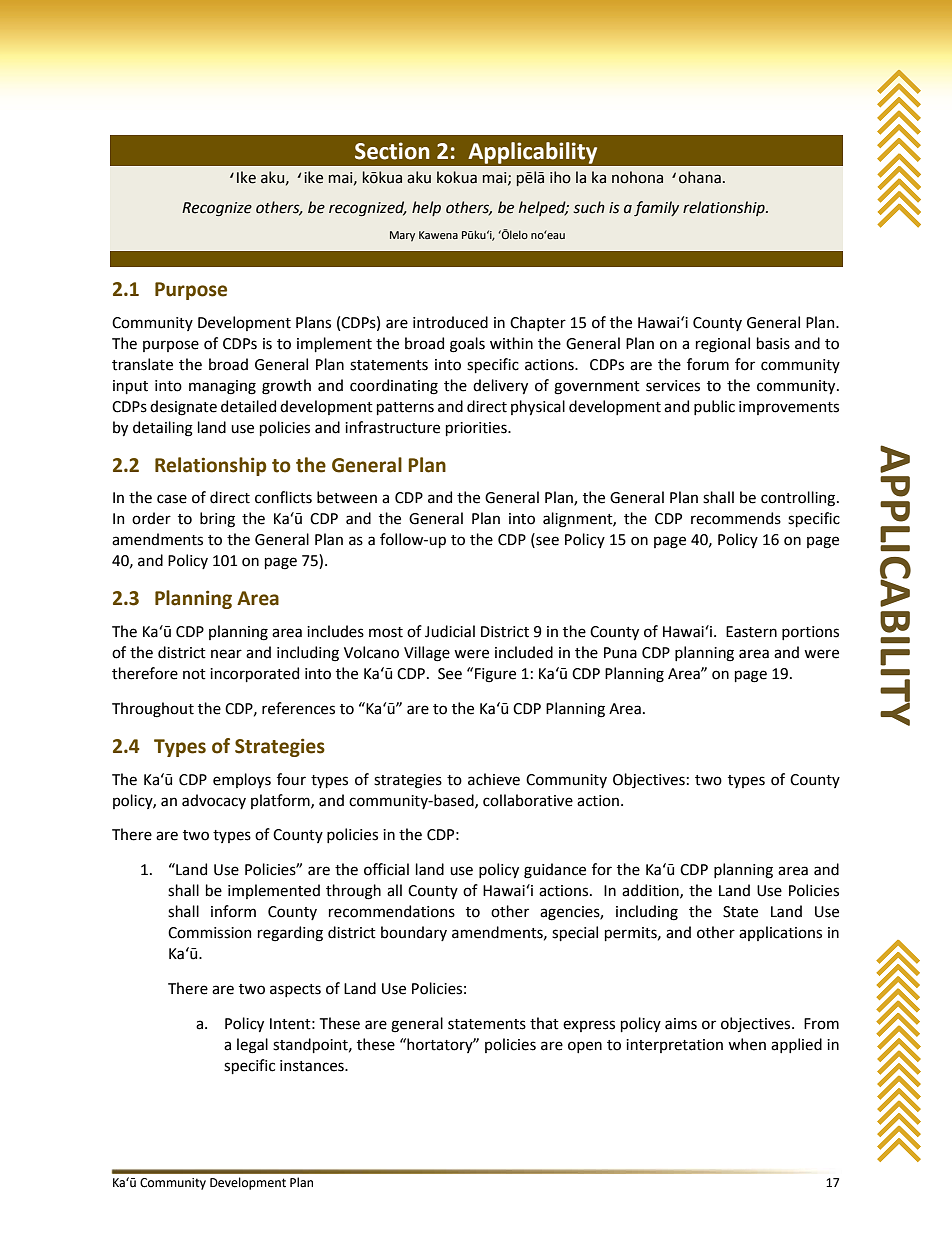  Describe the element at coordinates (252, 1046) in the document. I see `legal` at that location.
